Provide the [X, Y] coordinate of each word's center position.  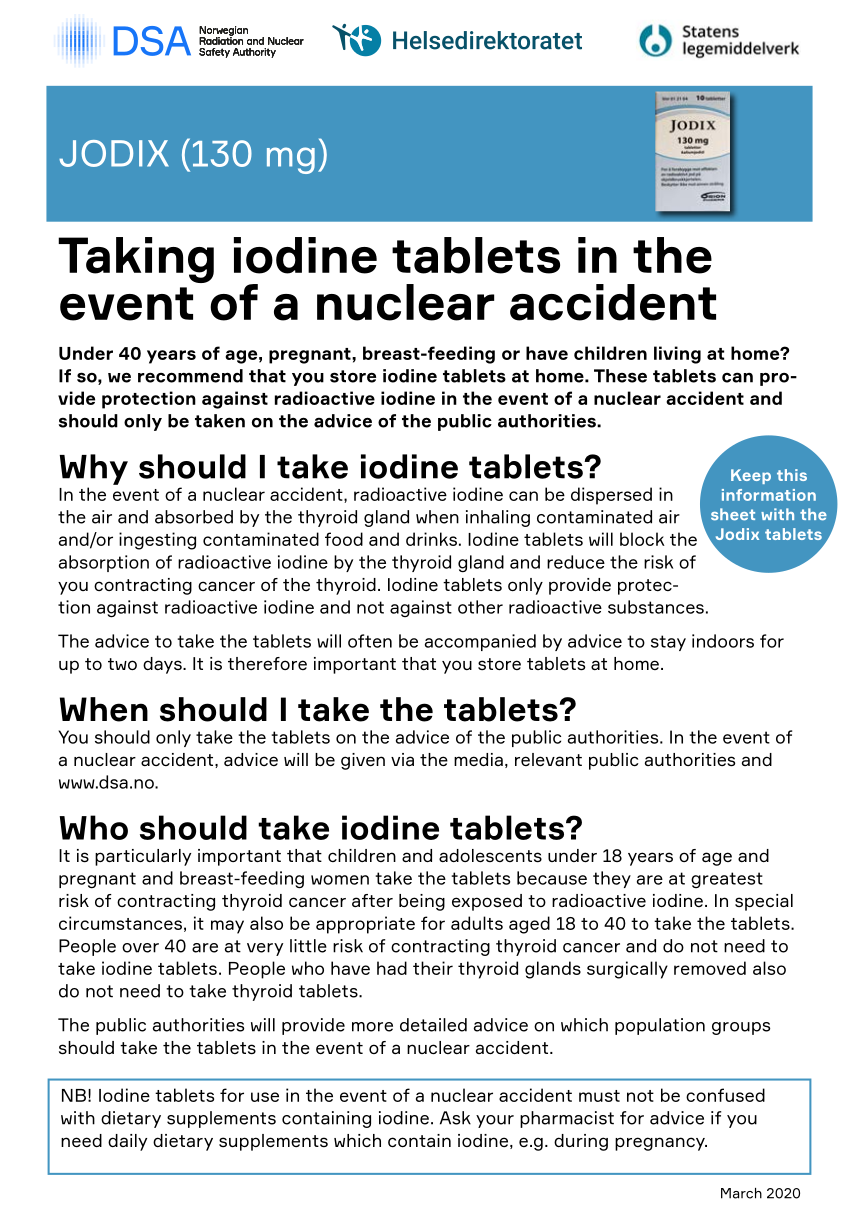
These [620, 376]
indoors [723, 641]
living [677, 355]
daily [127, 1142]
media [478, 759]
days [163, 665]
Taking [136, 260]
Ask [455, 1118]
